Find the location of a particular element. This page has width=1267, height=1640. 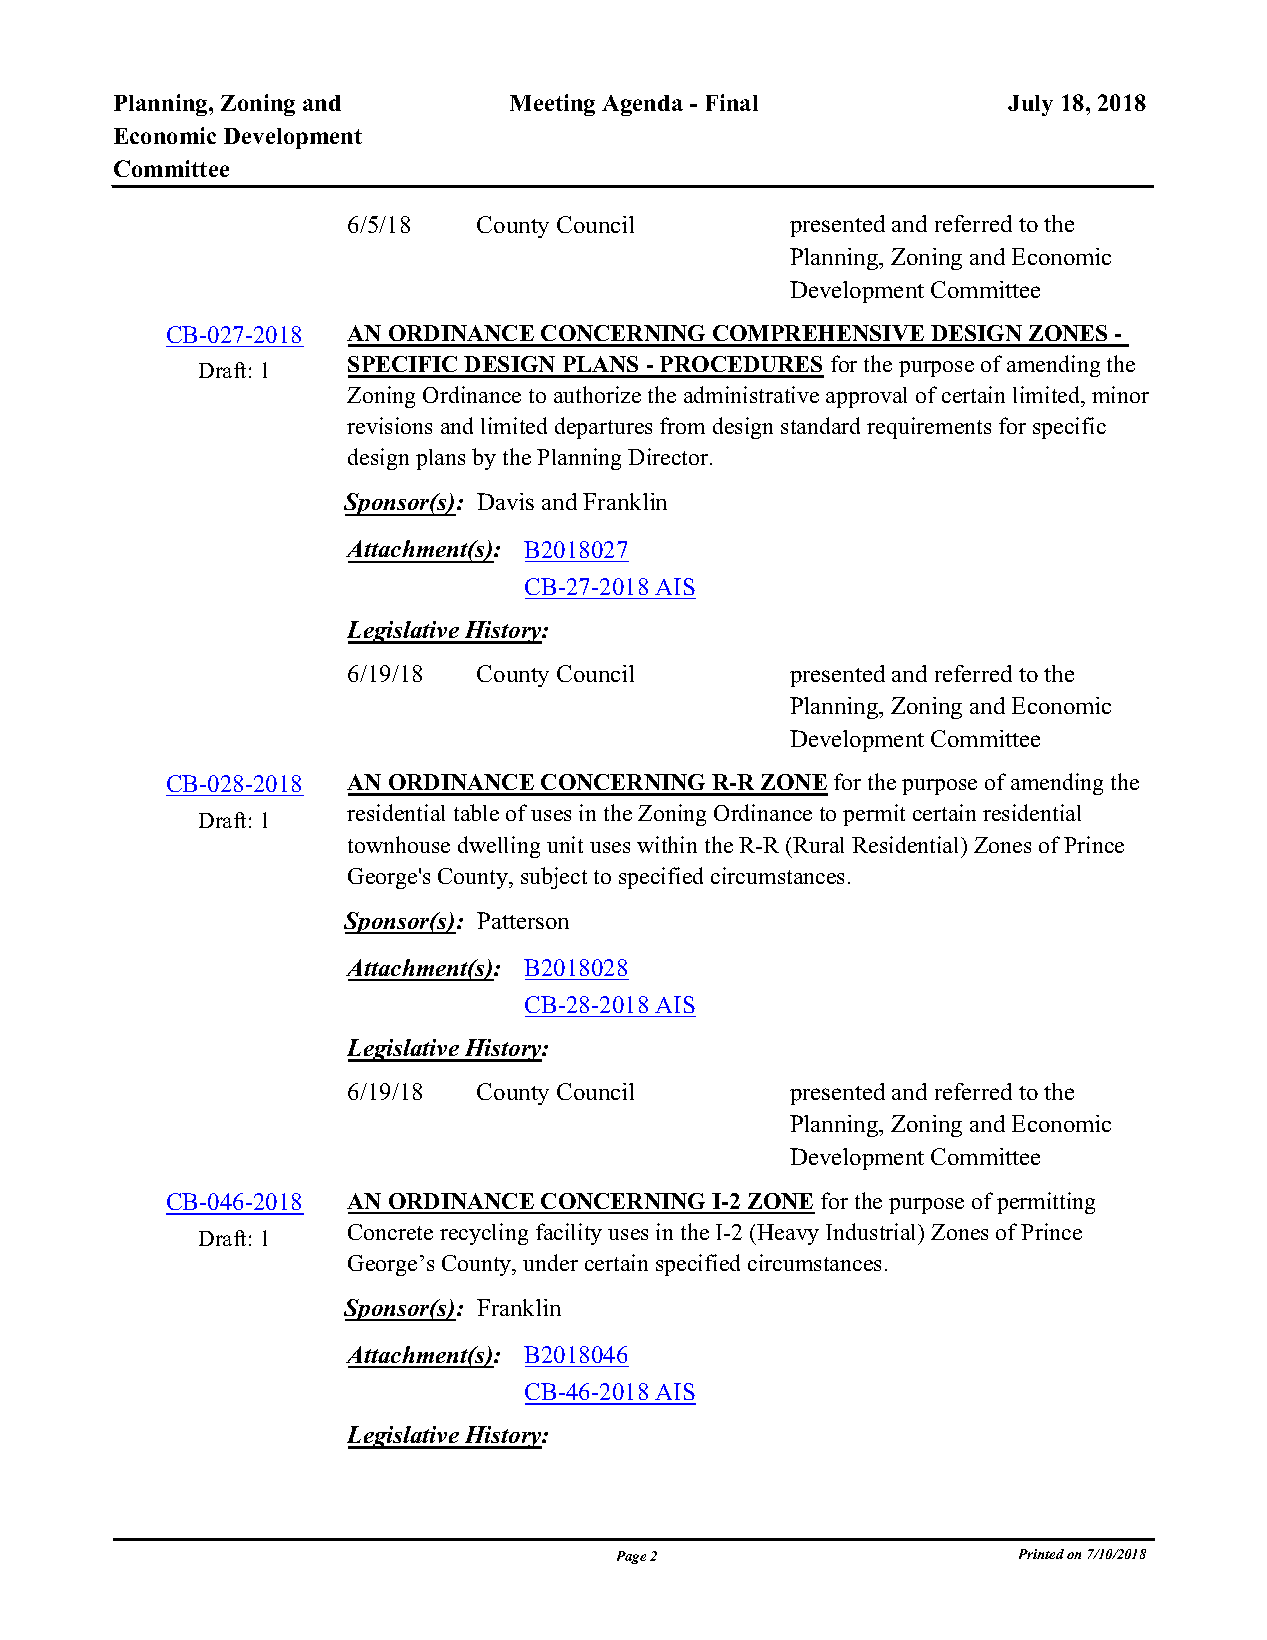

recycling is located at coordinates (484, 1234).
